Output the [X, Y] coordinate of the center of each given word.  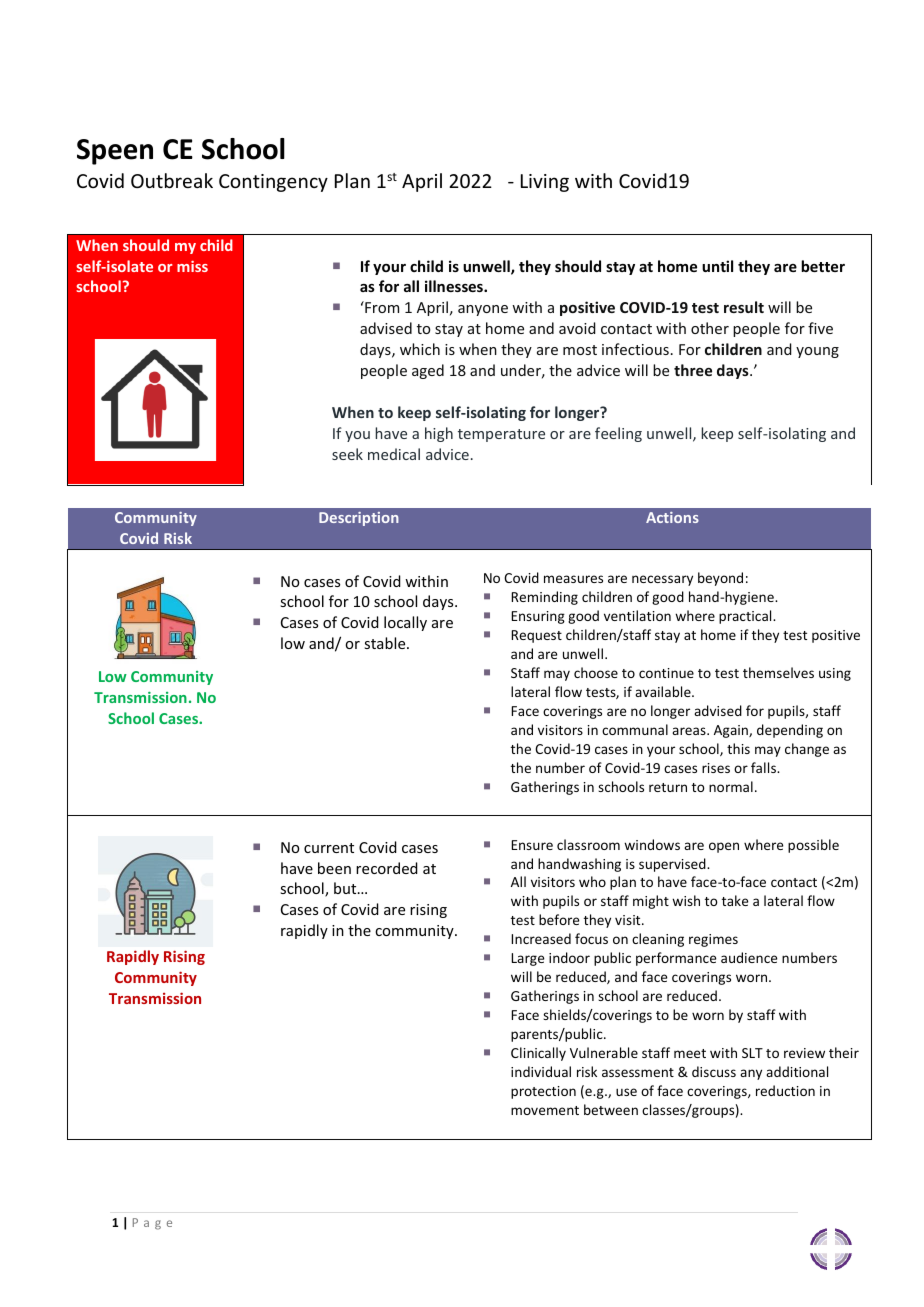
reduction [785, 1090]
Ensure [532, 845]
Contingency [273, 183]
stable [386, 643]
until [717, 266]
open [724, 847]
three [693, 370]
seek [347, 454]
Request [536, 636]
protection [543, 1092]
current [329, 848]
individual [541, 1071]
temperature [501, 435]
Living [545, 183]
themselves [778, 672]
